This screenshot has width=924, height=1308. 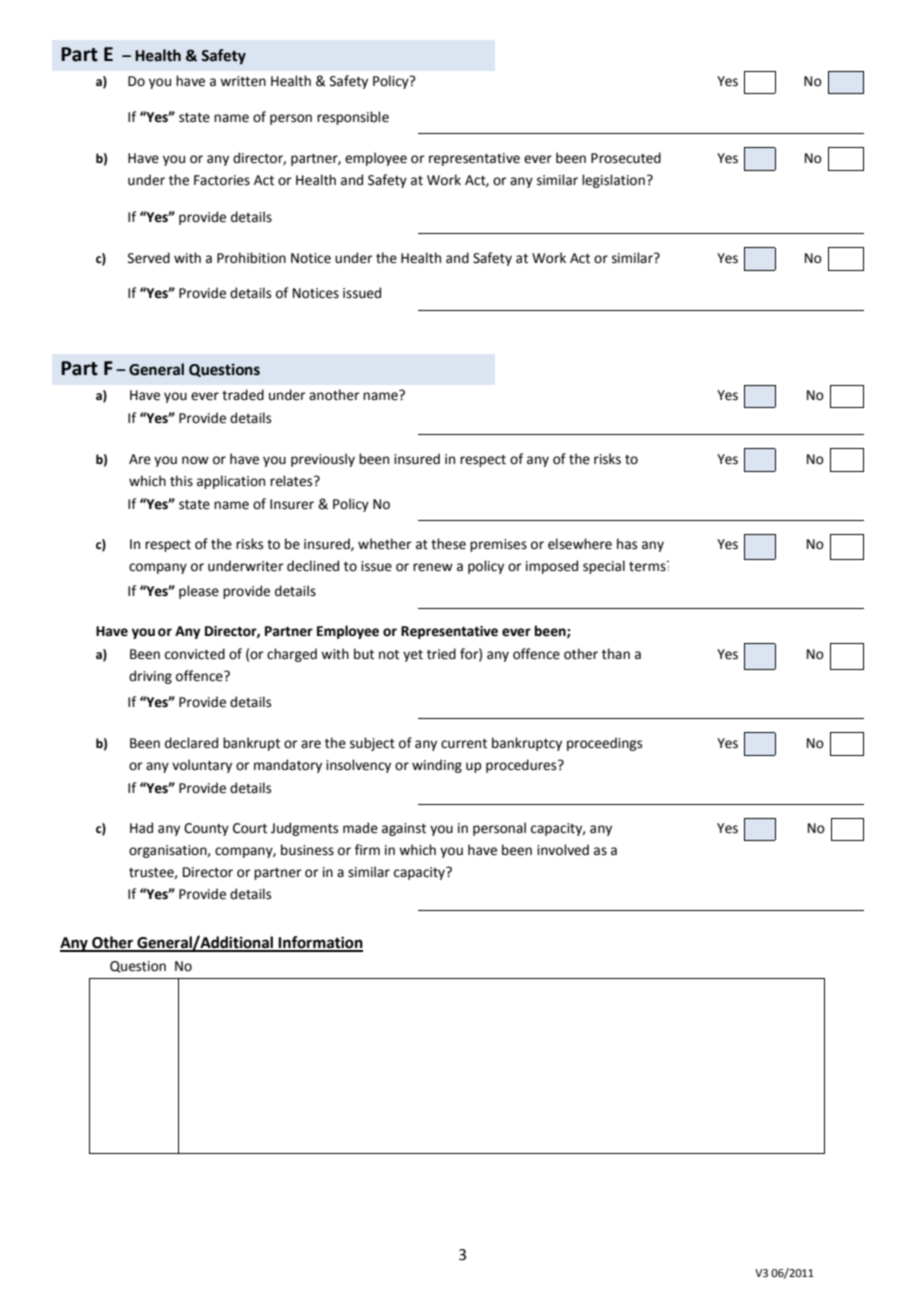 I want to click on responsible, so click(x=353, y=118).
